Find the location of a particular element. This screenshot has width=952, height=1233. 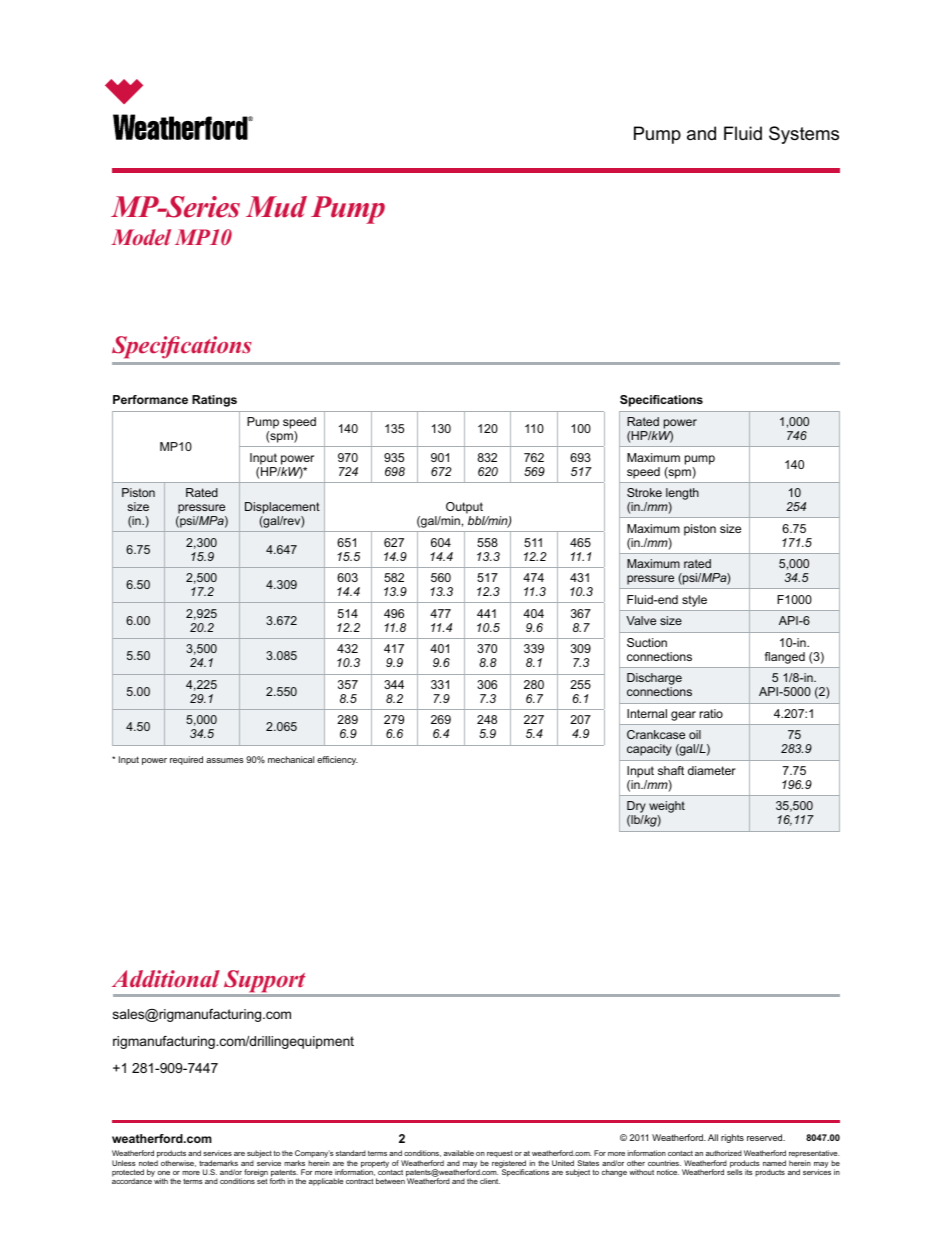

Systems is located at coordinates (804, 135).
